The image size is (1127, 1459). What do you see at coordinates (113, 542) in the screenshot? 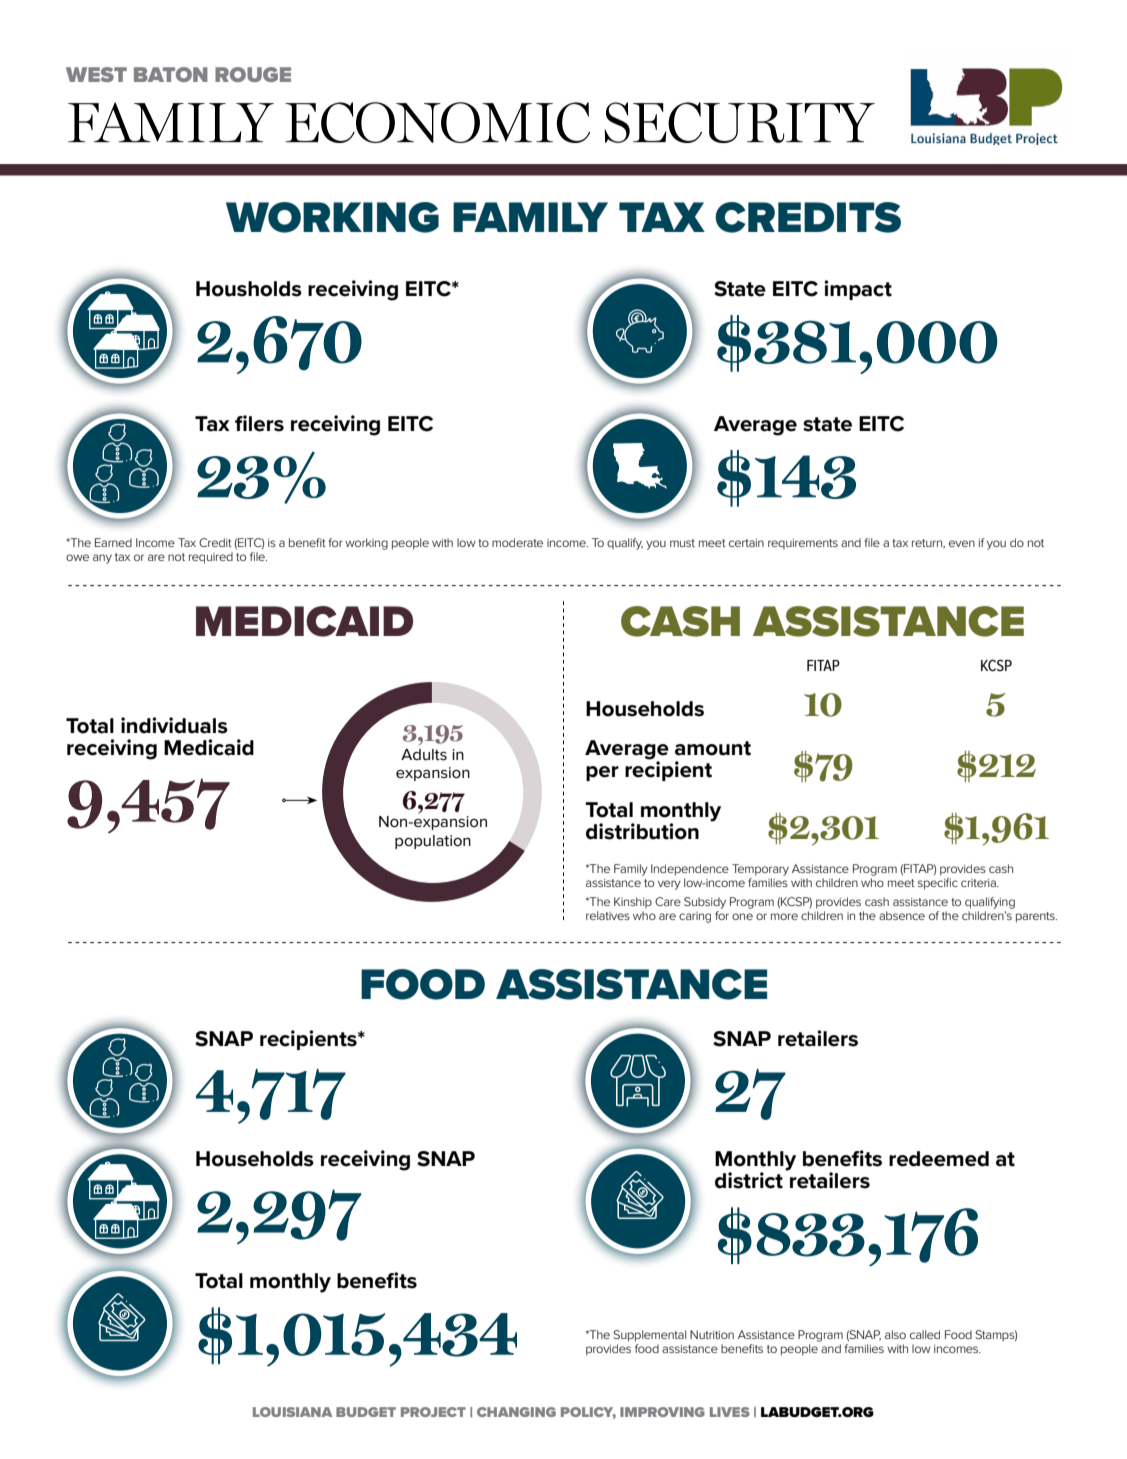
I see `Earned` at bounding box center [113, 542].
